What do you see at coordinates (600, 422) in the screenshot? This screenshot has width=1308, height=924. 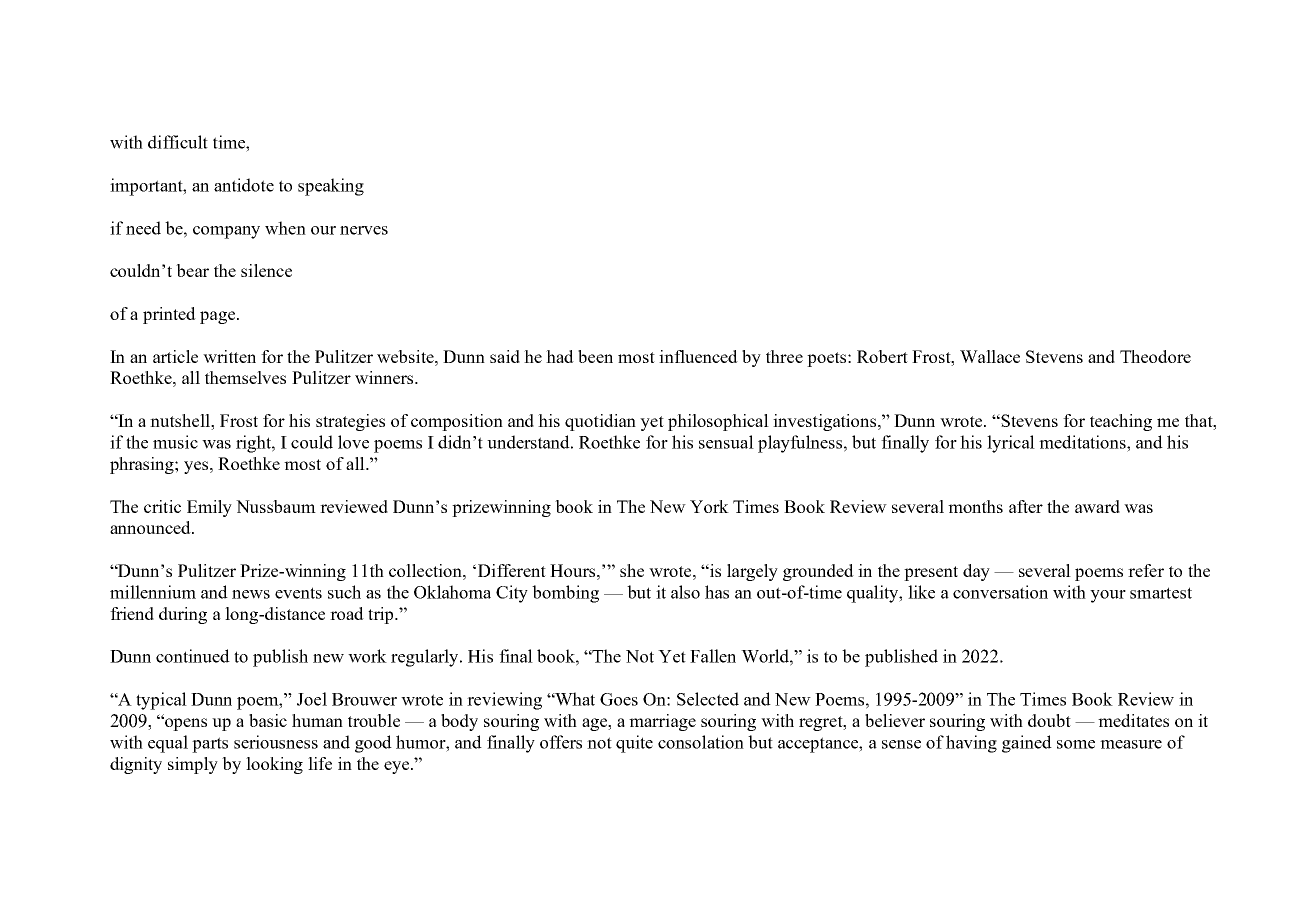 I see `quotidian` at bounding box center [600, 422].
